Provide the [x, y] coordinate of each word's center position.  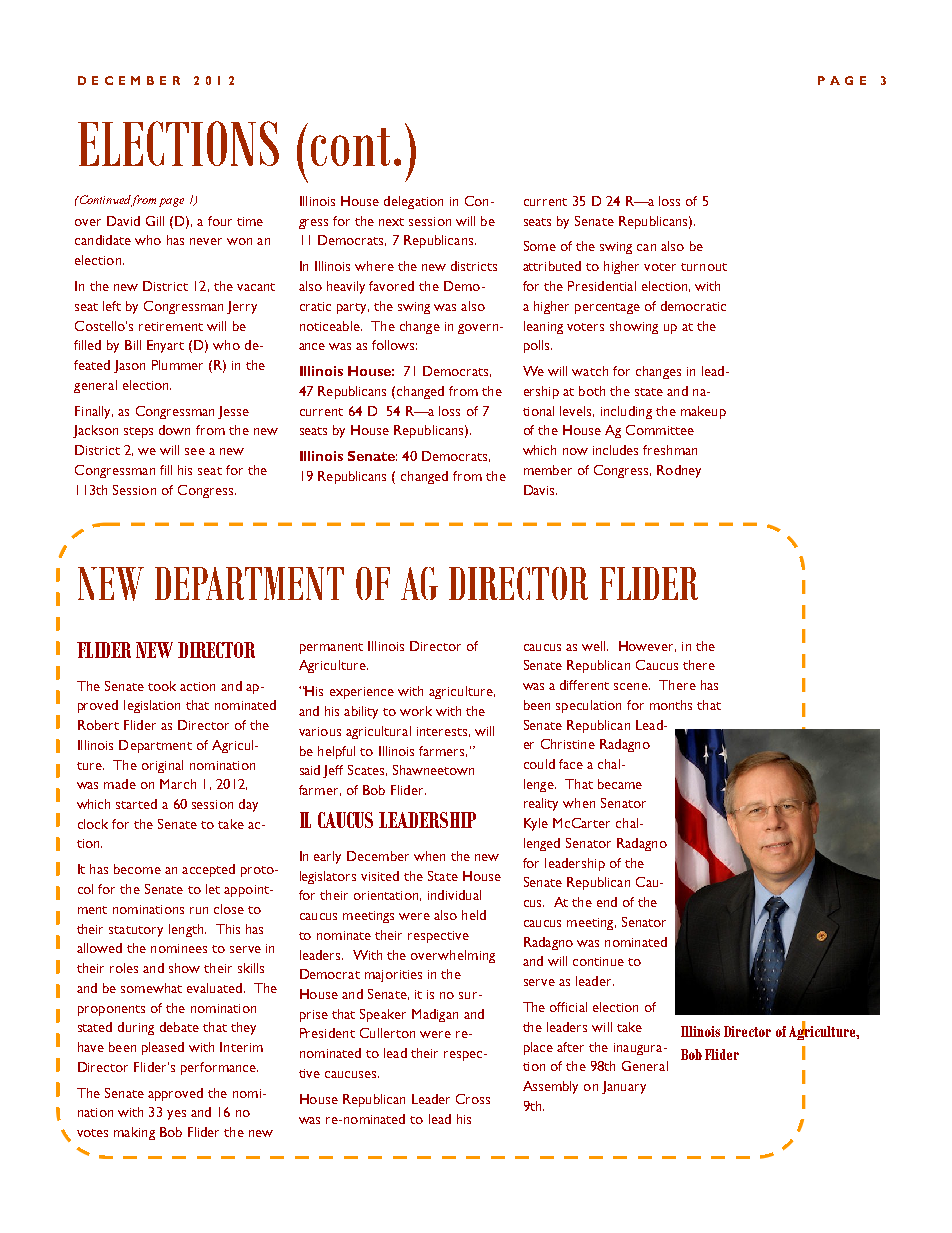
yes [176, 1115]
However [647, 646]
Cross [473, 1099]
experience [362, 693]
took [162, 686]
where [374, 266]
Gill [155, 221]
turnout [704, 267]
